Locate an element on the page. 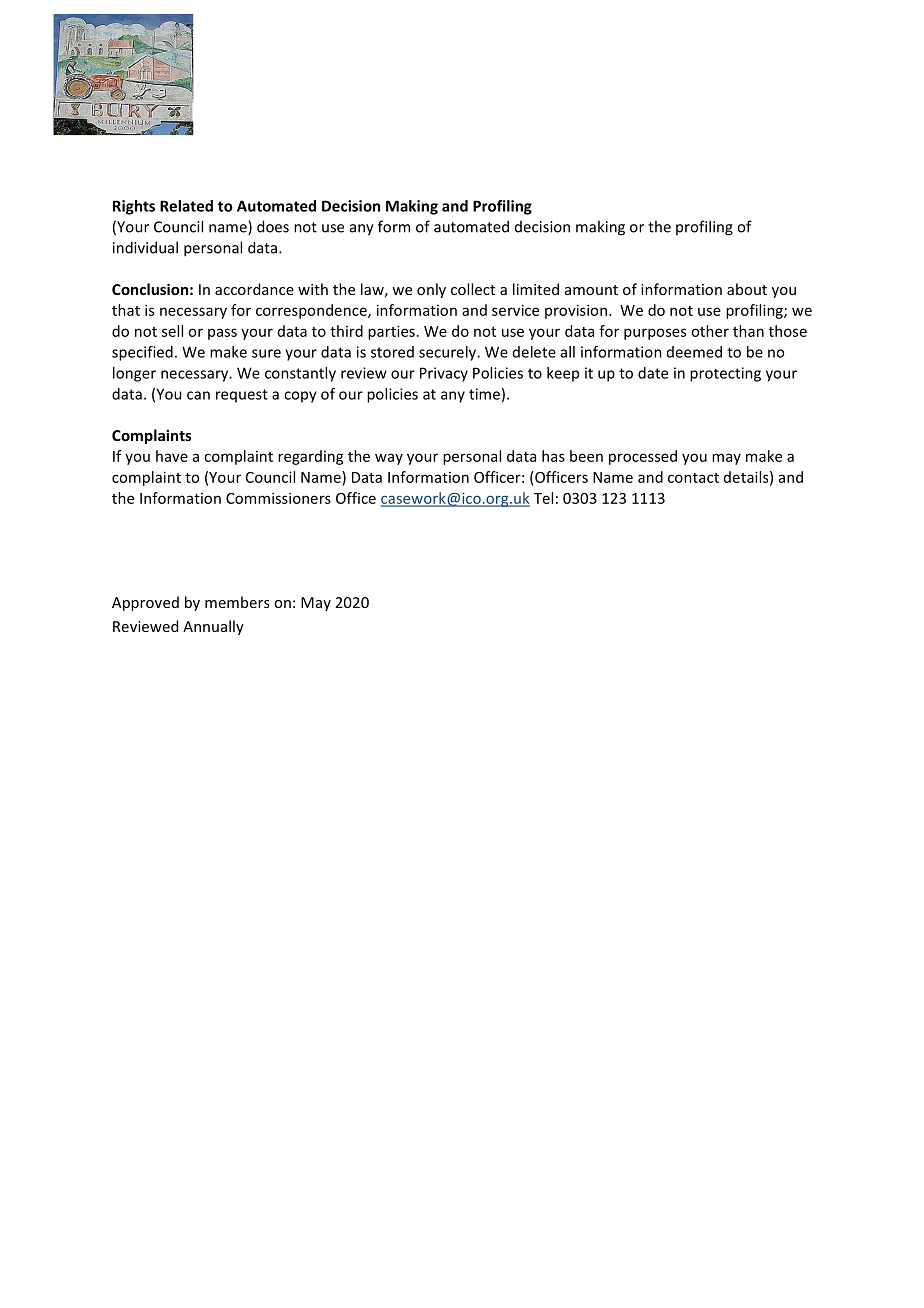 The height and width of the page is (1308, 924). Related is located at coordinates (186, 206).
